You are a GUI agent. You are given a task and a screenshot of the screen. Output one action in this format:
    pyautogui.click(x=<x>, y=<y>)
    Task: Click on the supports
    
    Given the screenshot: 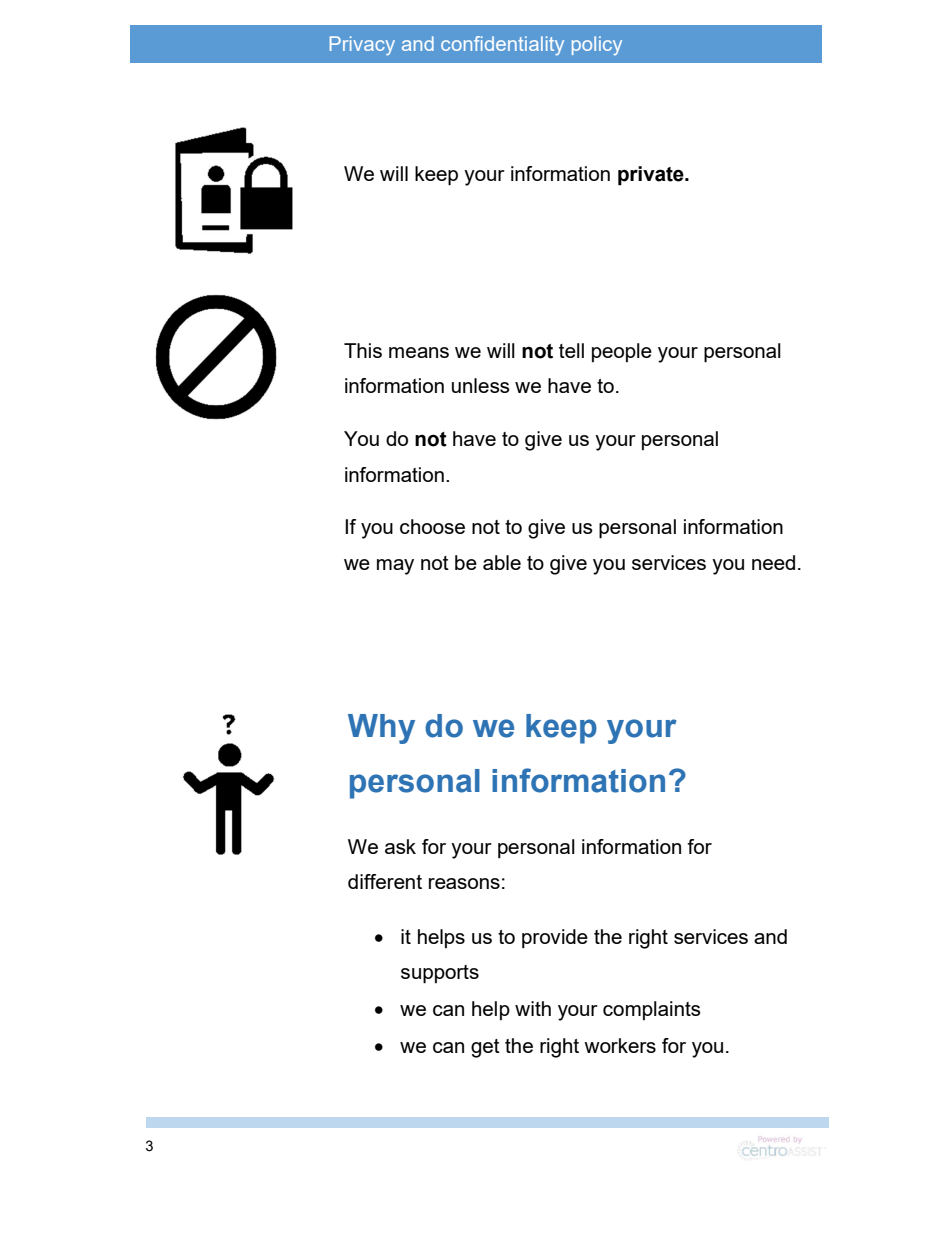 What is the action you would take?
    pyautogui.click(x=440, y=974)
